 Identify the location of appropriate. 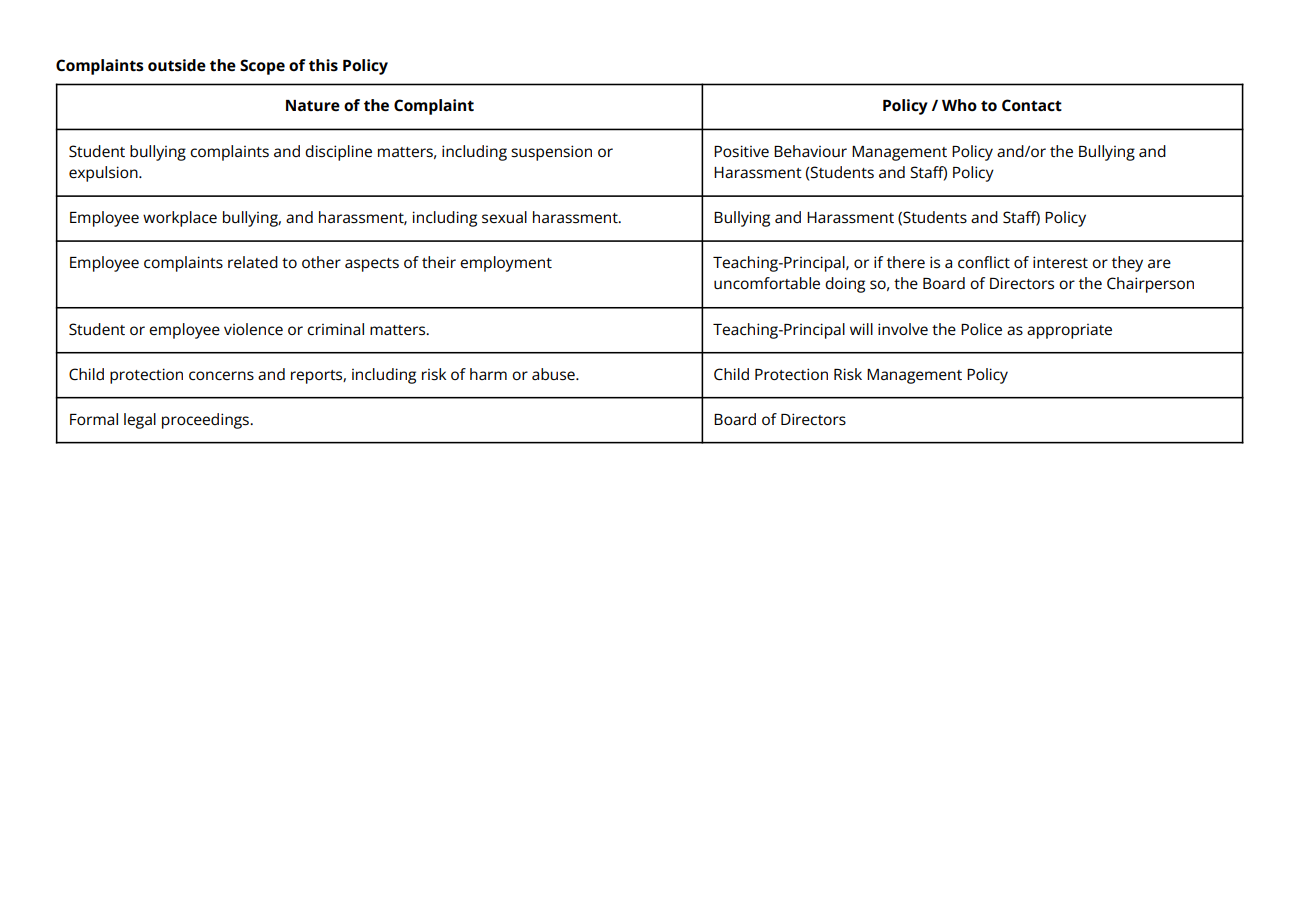
(1069, 331).
